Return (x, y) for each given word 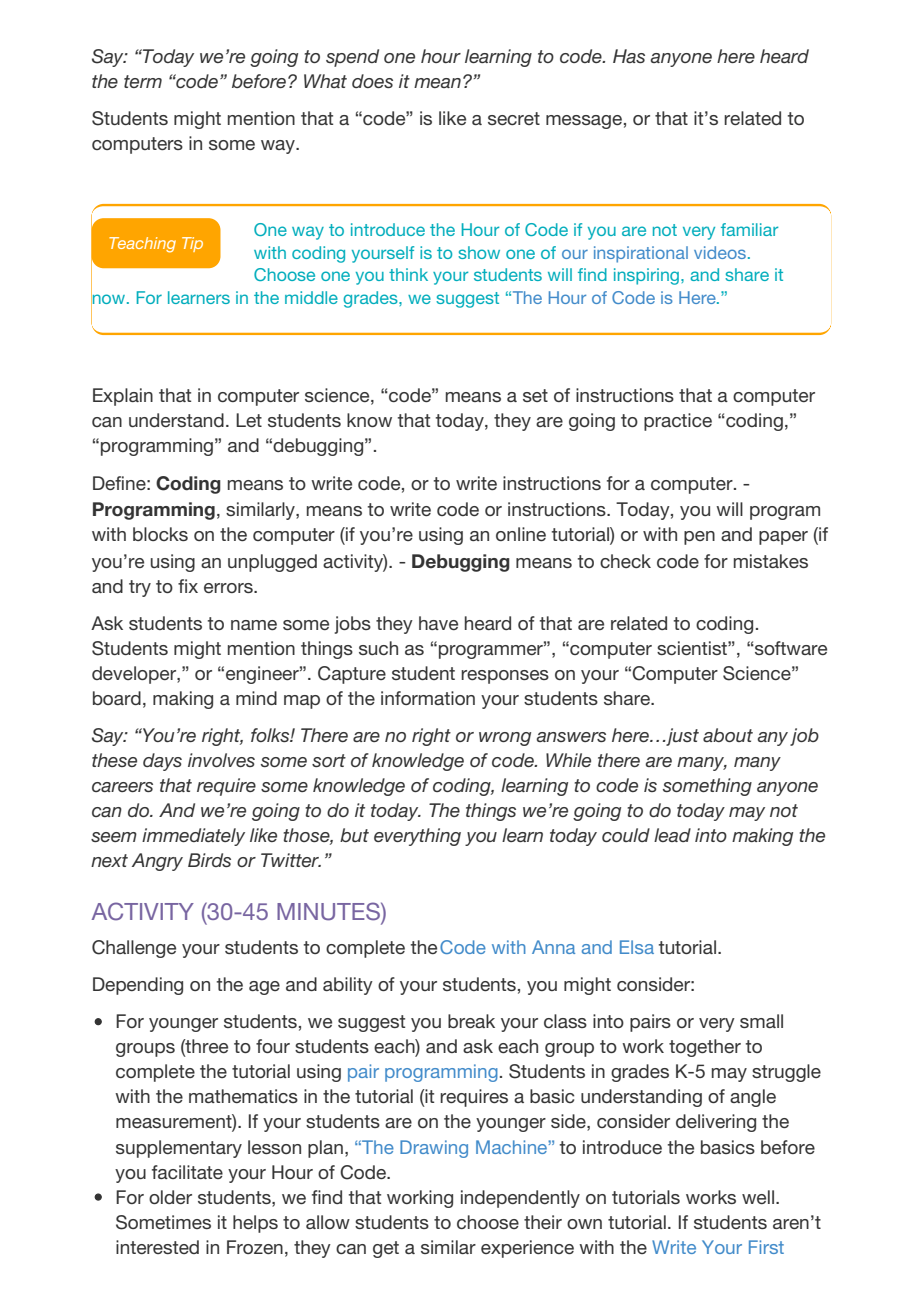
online (521, 534)
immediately (193, 837)
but (354, 835)
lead (672, 835)
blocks (160, 534)
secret (514, 118)
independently (520, 1199)
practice (678, 422)
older (170, 1197)
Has (629, 56)
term (143, 81)
